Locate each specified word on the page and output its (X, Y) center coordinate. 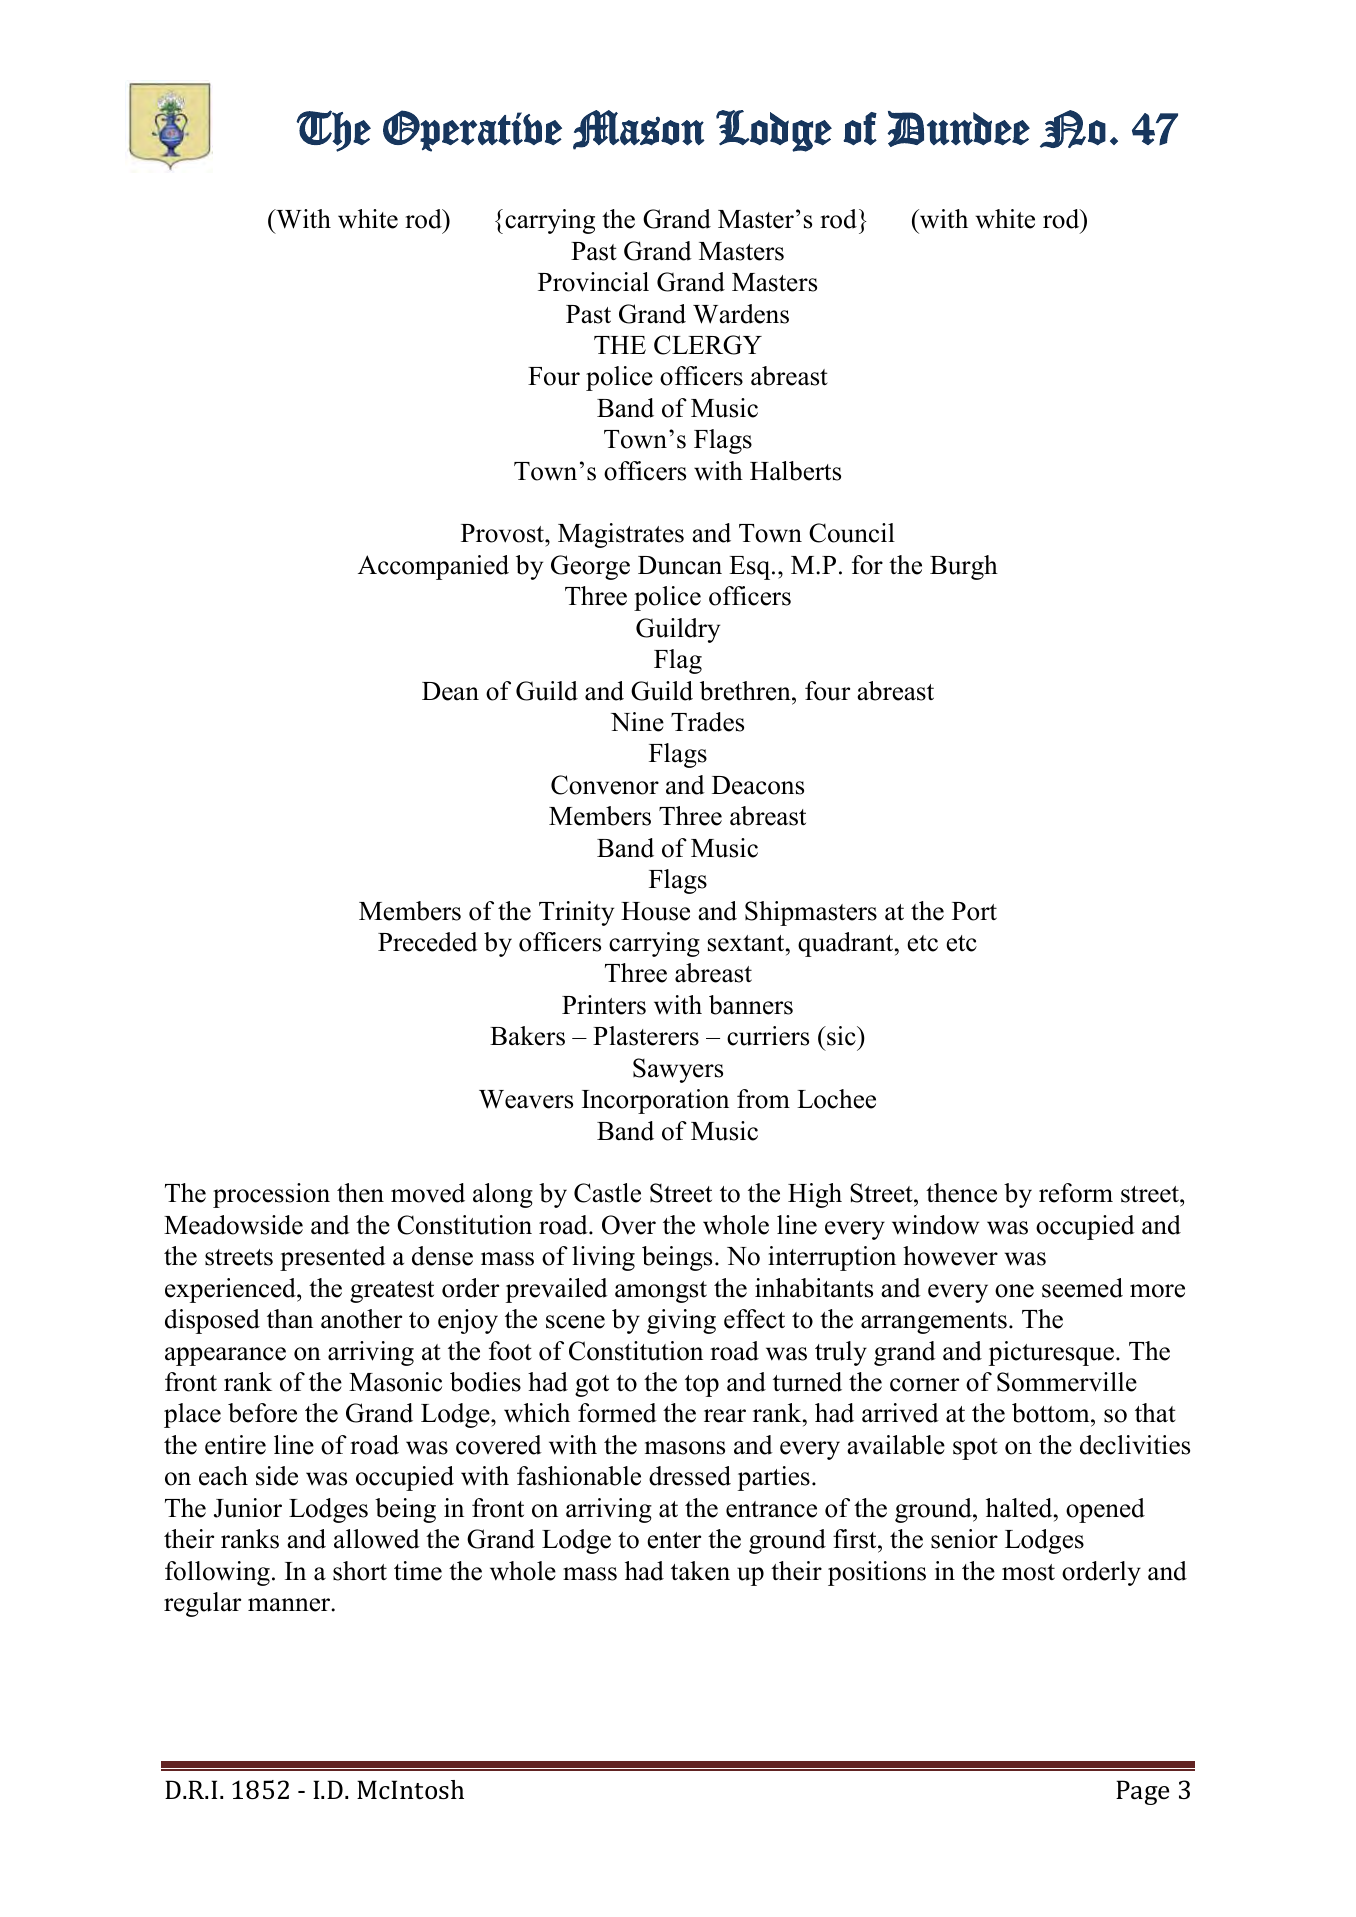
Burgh (964, 567)
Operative (472, 131)
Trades (707, 722)
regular (202, 1604)
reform (1076, 1193)
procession (271, 1195)
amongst (661, 1292)
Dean (450, 691)
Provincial (593, 282)
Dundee (959, 129)
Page (1142, 1792)
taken (700, 1571)
